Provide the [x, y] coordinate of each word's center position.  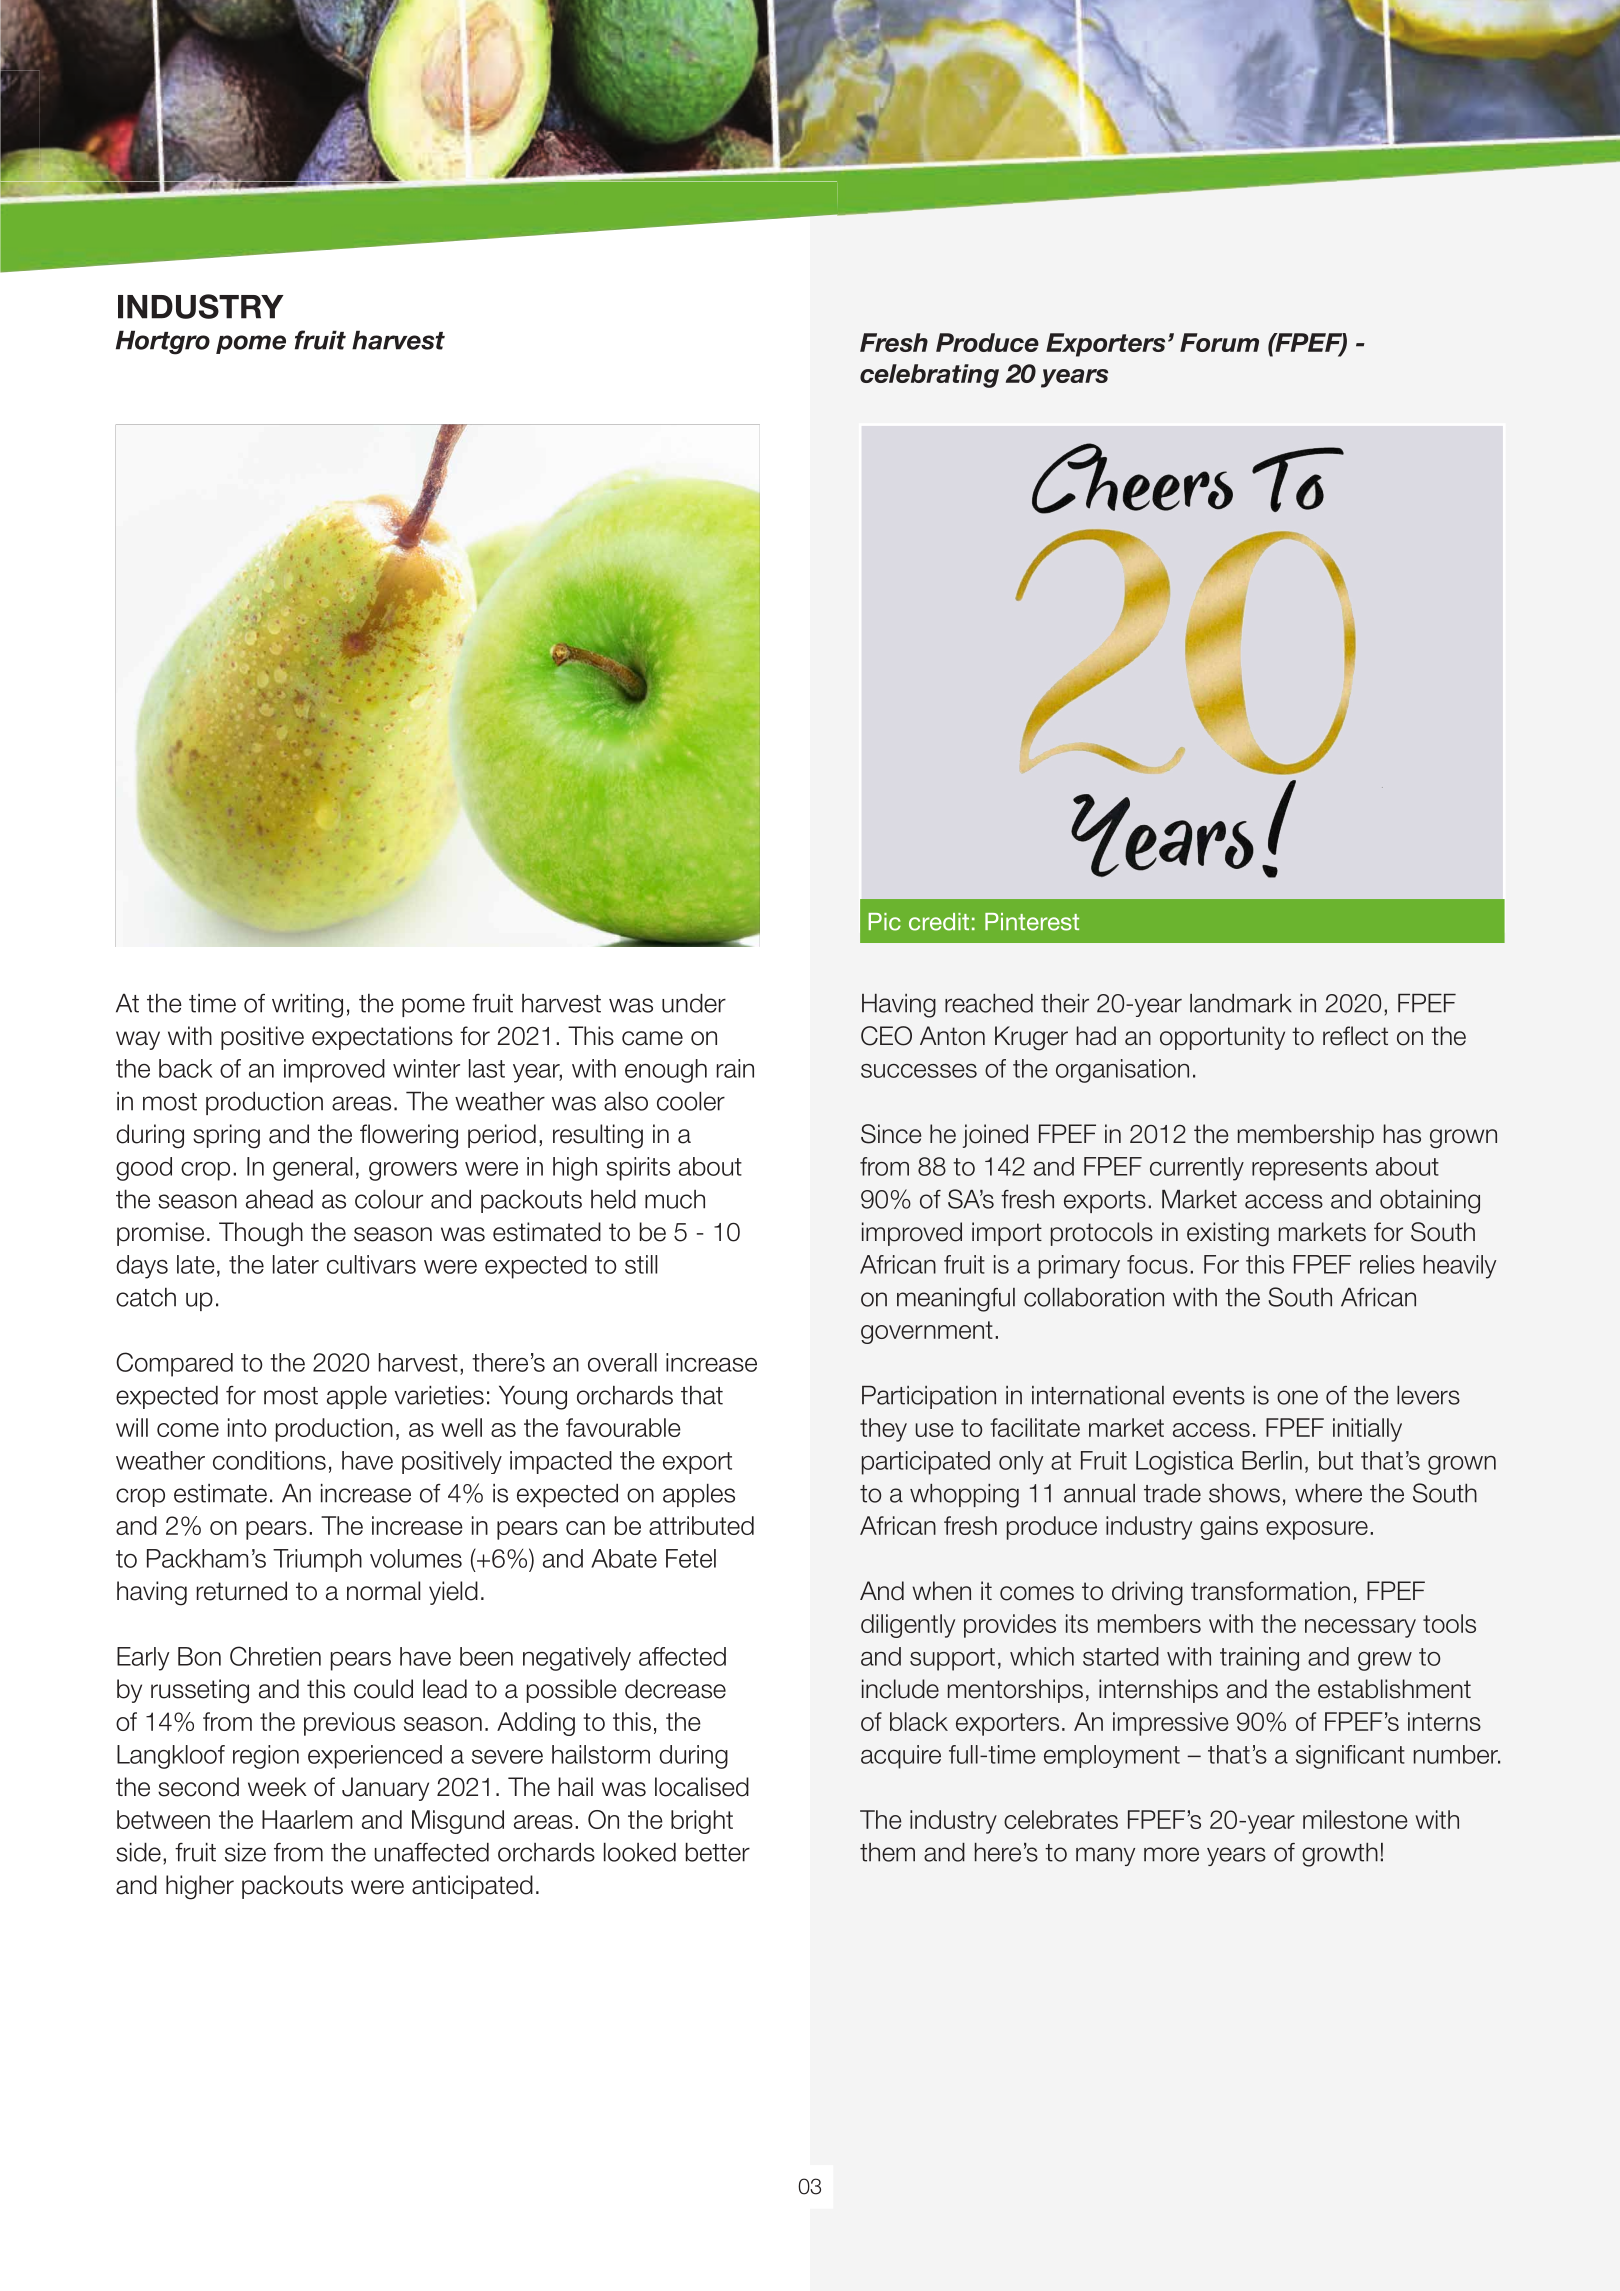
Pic [884, 922]
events [1209, 1396]
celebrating [929, 376]
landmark [1241, 1003]
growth [1340, 1855]
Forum [1219, 342]
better [718, 1852]
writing [307, 1006]
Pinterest [1032, 922]
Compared [174, 1364]
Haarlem [307, 1819]
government [927, 1332]
